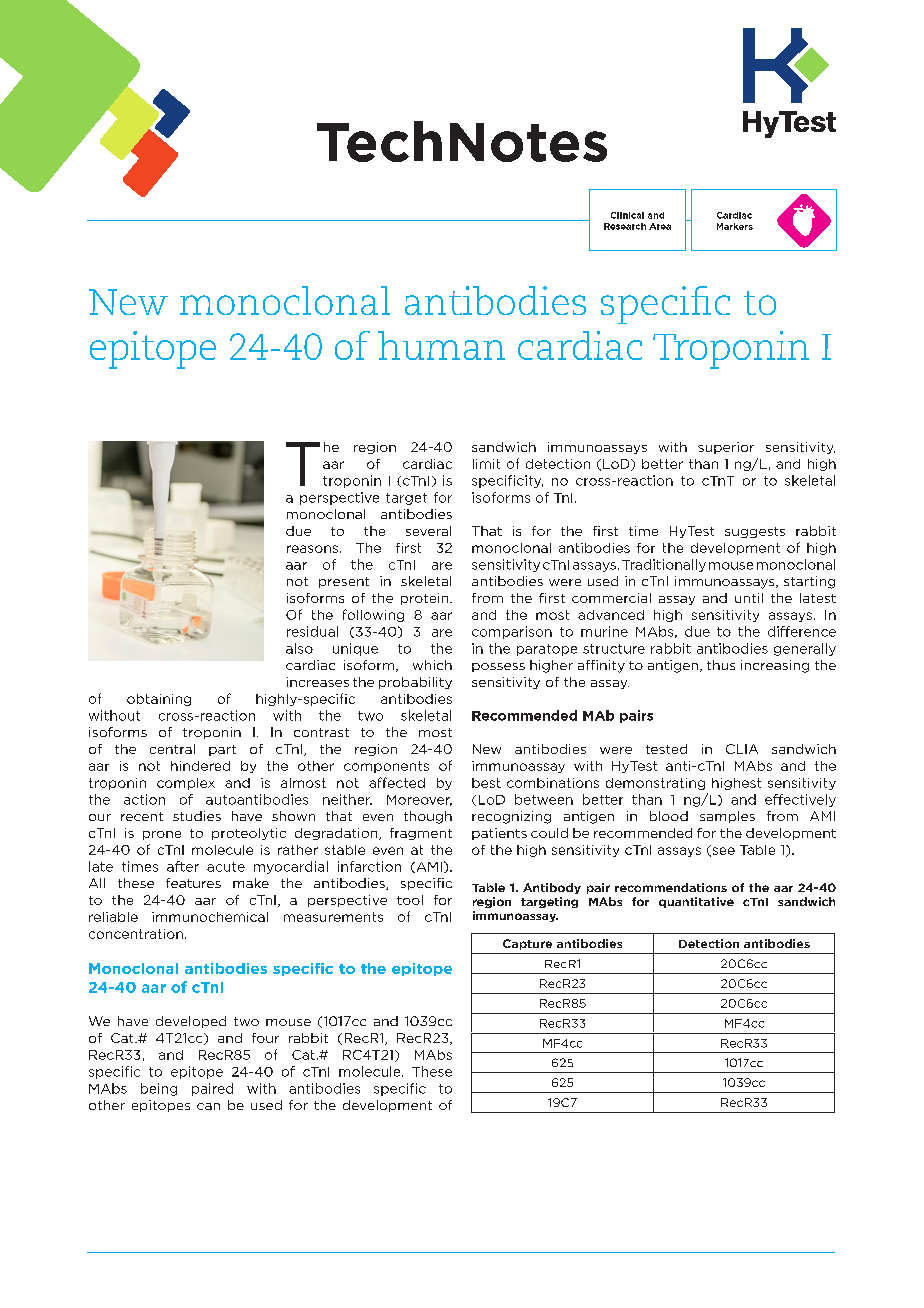  Describe the element at coordinates (625, 226) in the screenshot. I see `Research` at that location.
